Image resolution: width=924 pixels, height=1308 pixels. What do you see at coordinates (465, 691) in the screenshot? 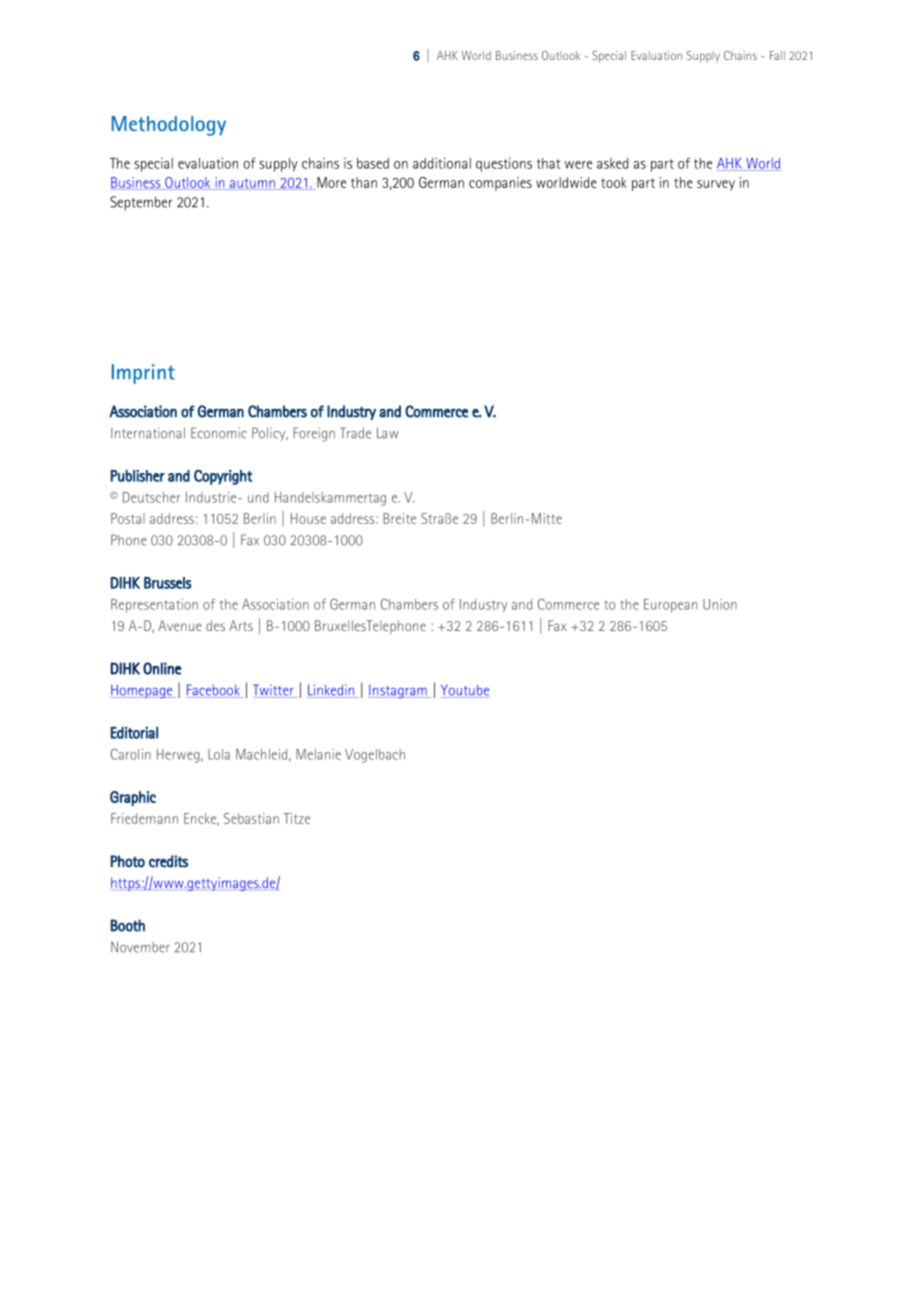
I see `Youtube` at bounding box center [465, 691].
